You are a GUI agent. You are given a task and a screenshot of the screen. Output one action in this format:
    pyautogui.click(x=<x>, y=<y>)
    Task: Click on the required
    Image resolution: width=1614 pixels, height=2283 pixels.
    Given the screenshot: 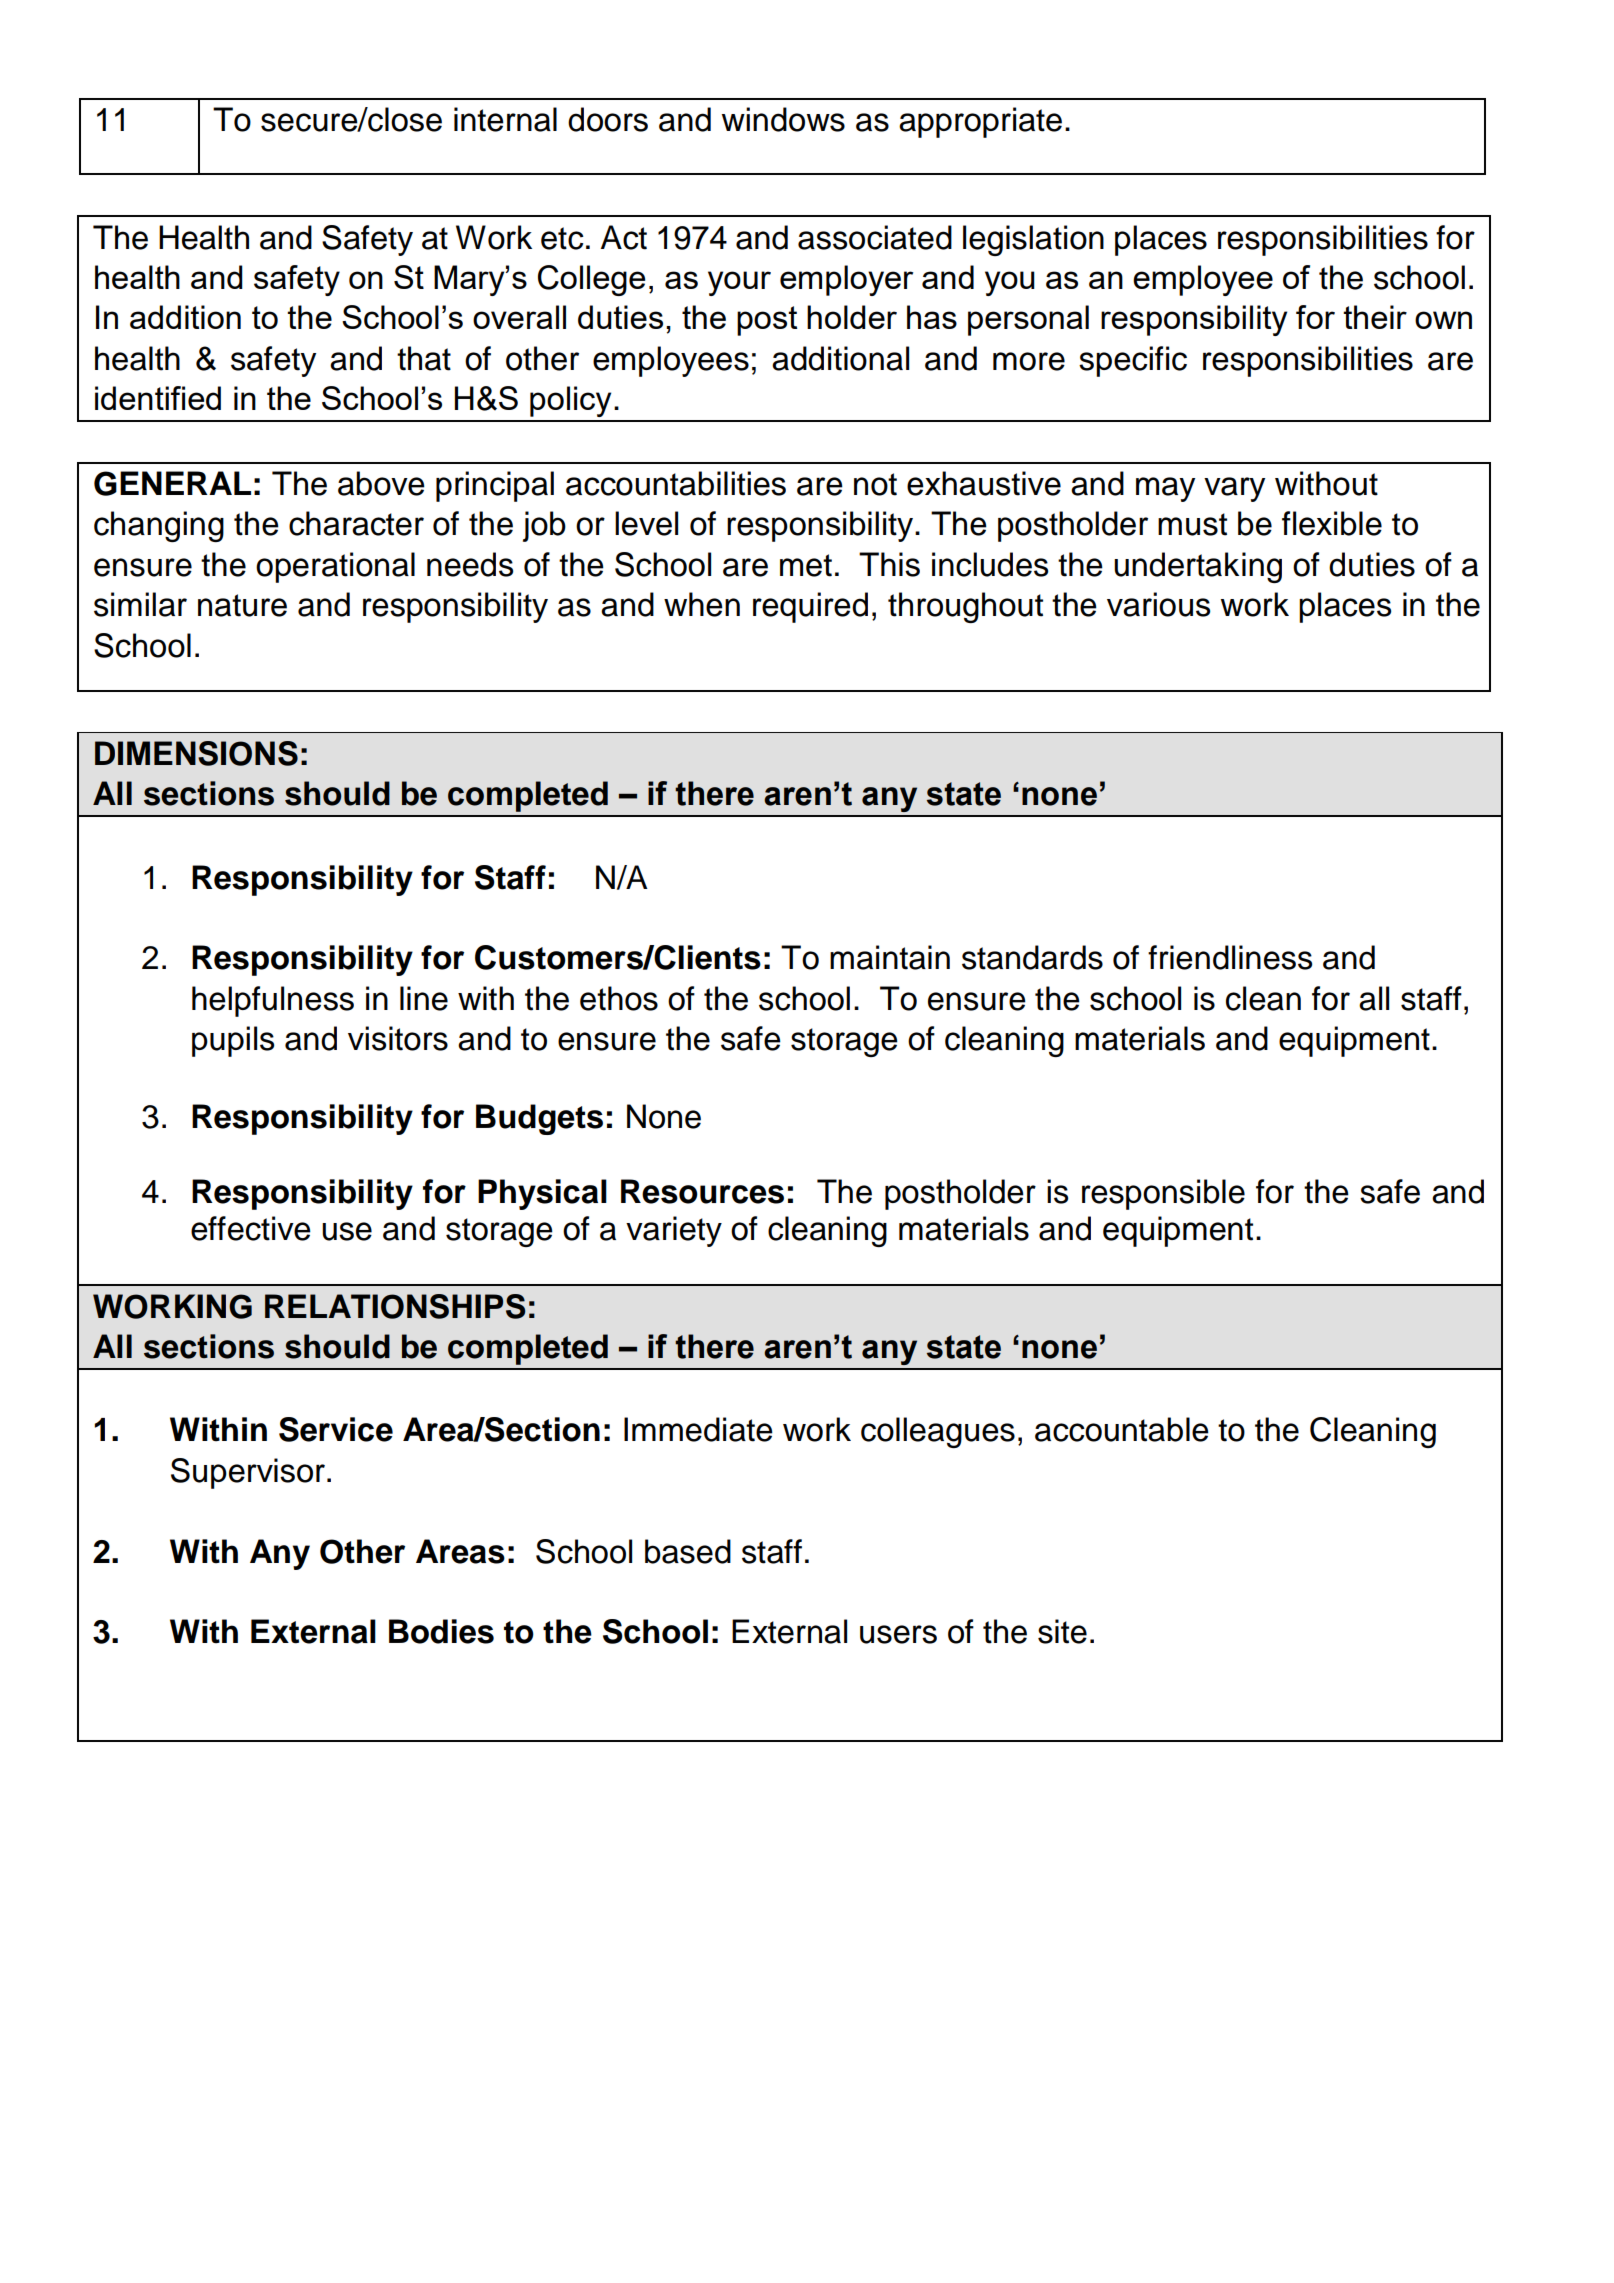 What is the action you would take?
    pyautogui.click(x=810, y=607)
